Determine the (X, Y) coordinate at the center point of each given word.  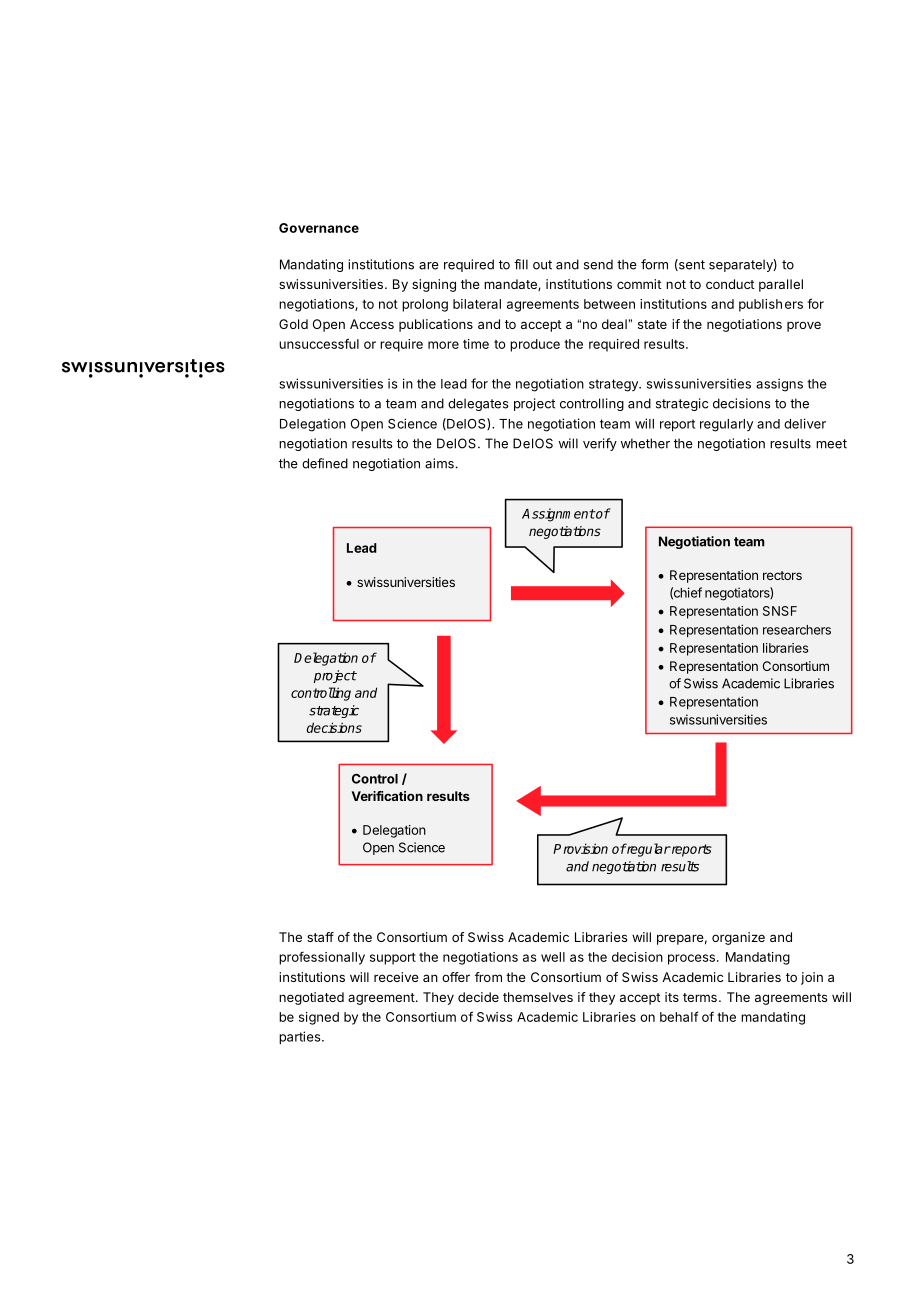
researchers (797, 630)
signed (319, 1018)
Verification (387, 796)
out (542, 265)
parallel (781, 285)
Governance (319, 228)
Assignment (558, 515)
